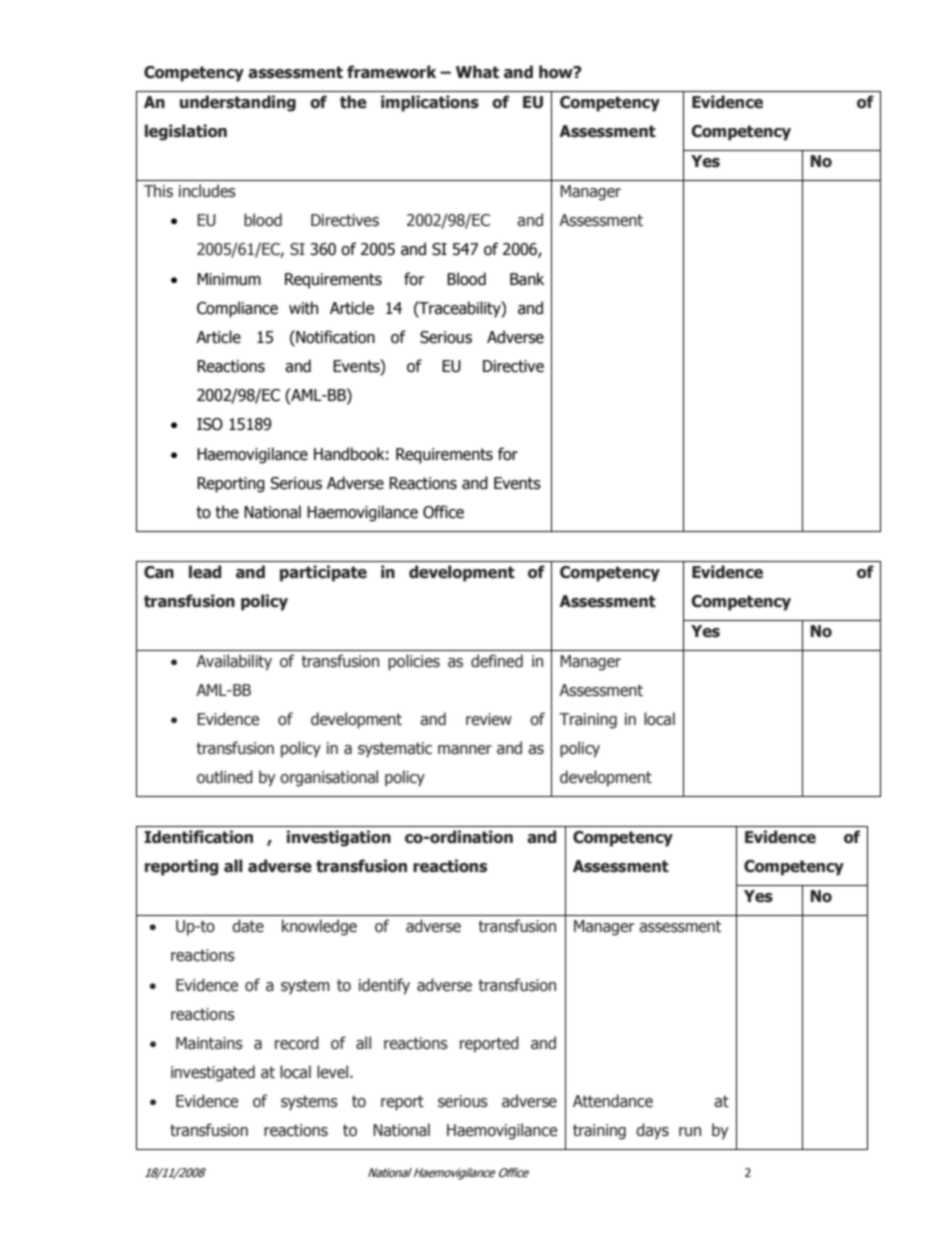 Image resolution: width=952 pixels, height=1233 pixels. What do you see at coordinates (477, 72) in the document?
I see `What` at bounding box center [477, 72].
